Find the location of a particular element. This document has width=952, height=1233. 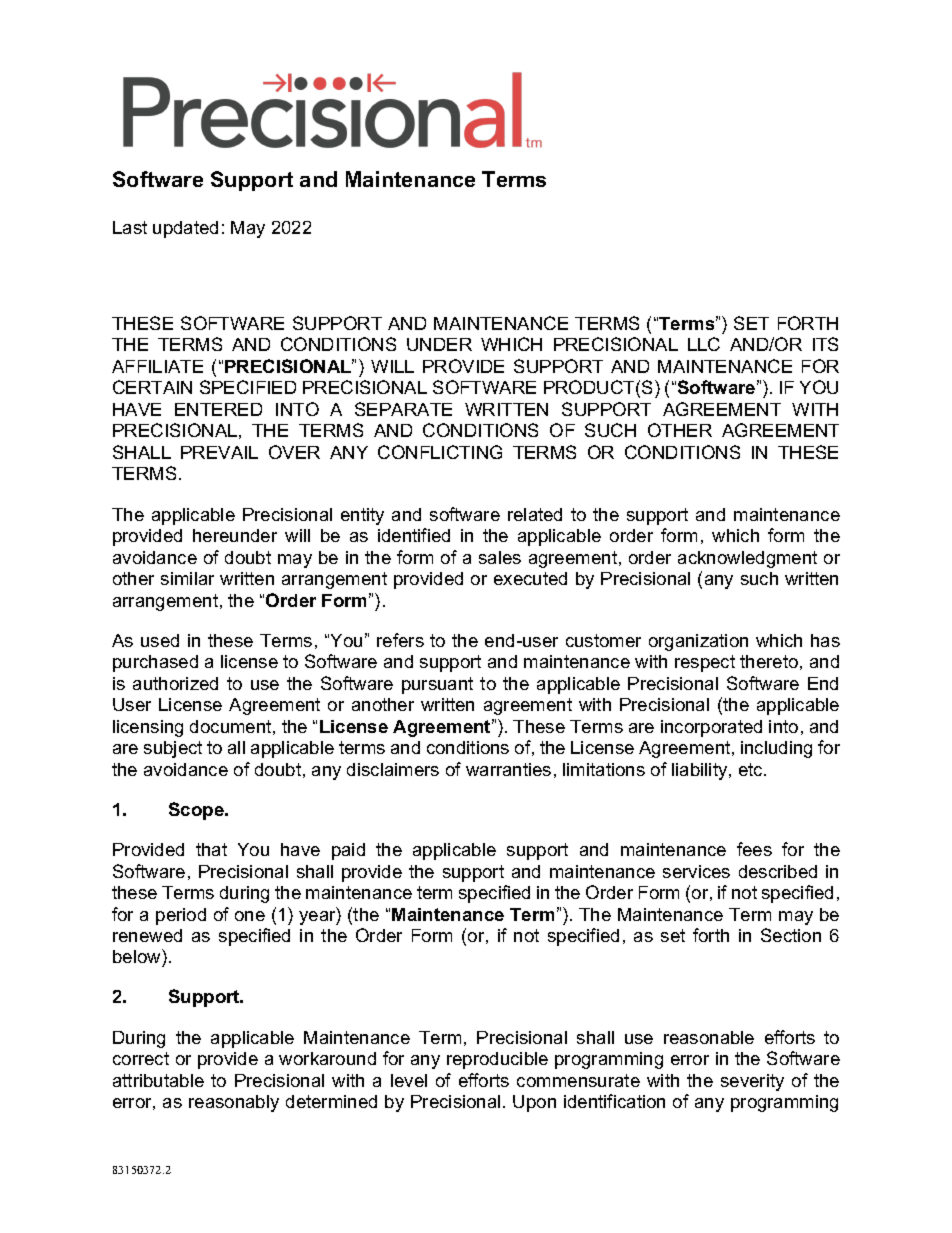

pursuant is located at coordinates (437, 685).
